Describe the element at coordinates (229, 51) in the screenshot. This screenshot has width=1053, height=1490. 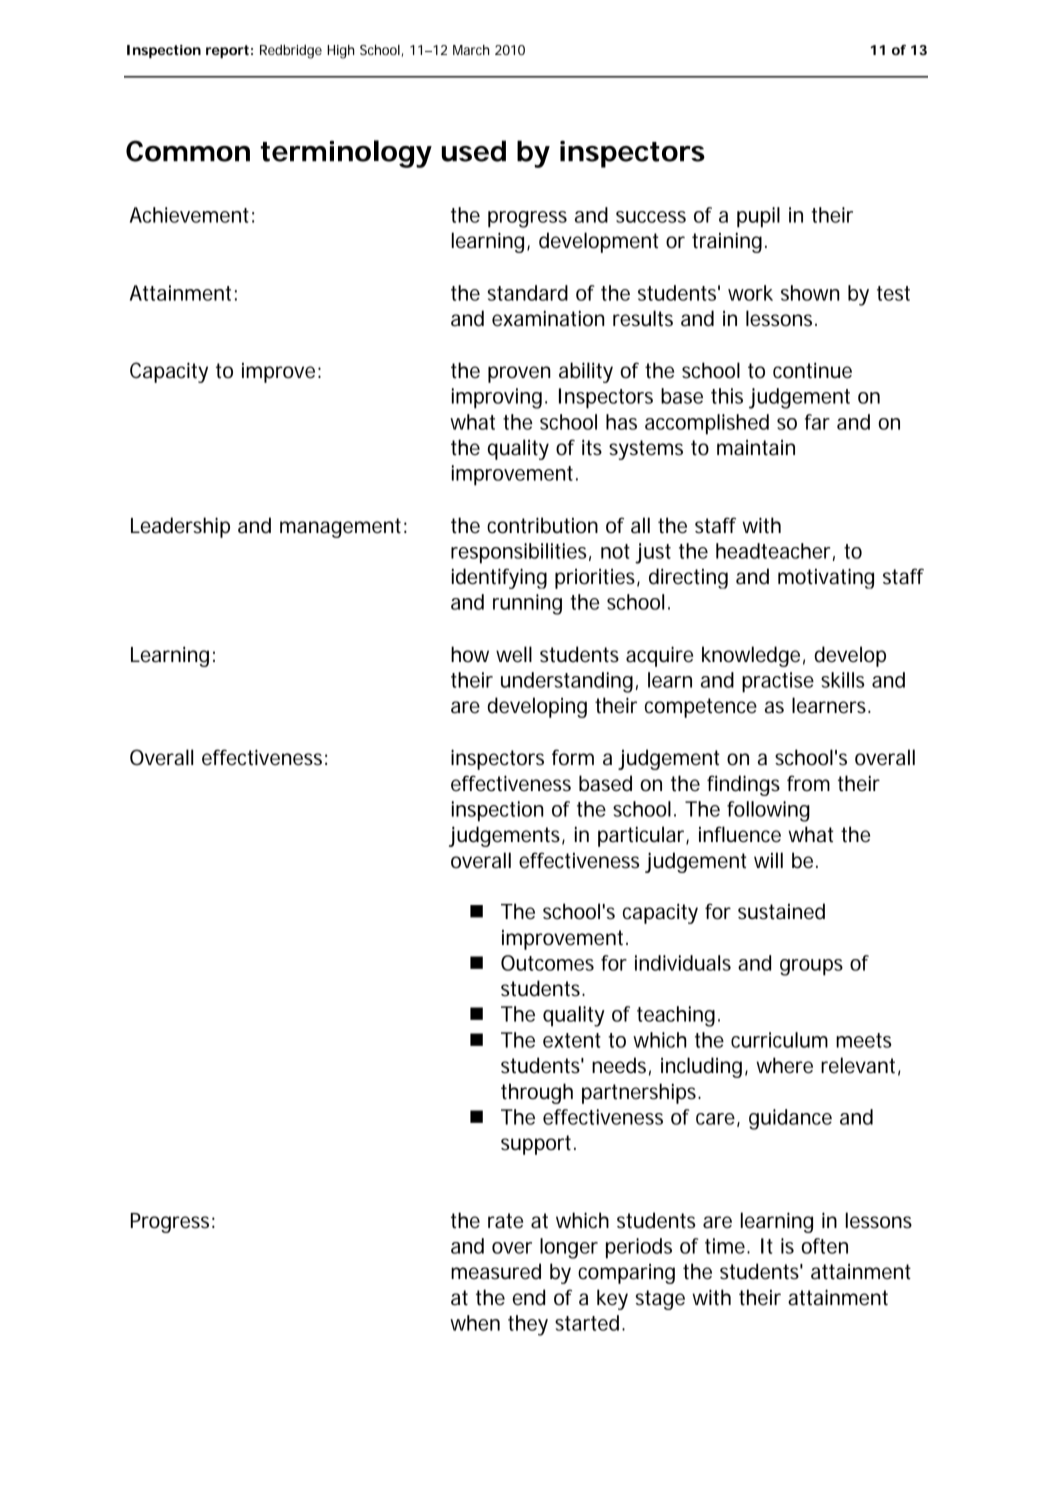
I see `report` at that location.
